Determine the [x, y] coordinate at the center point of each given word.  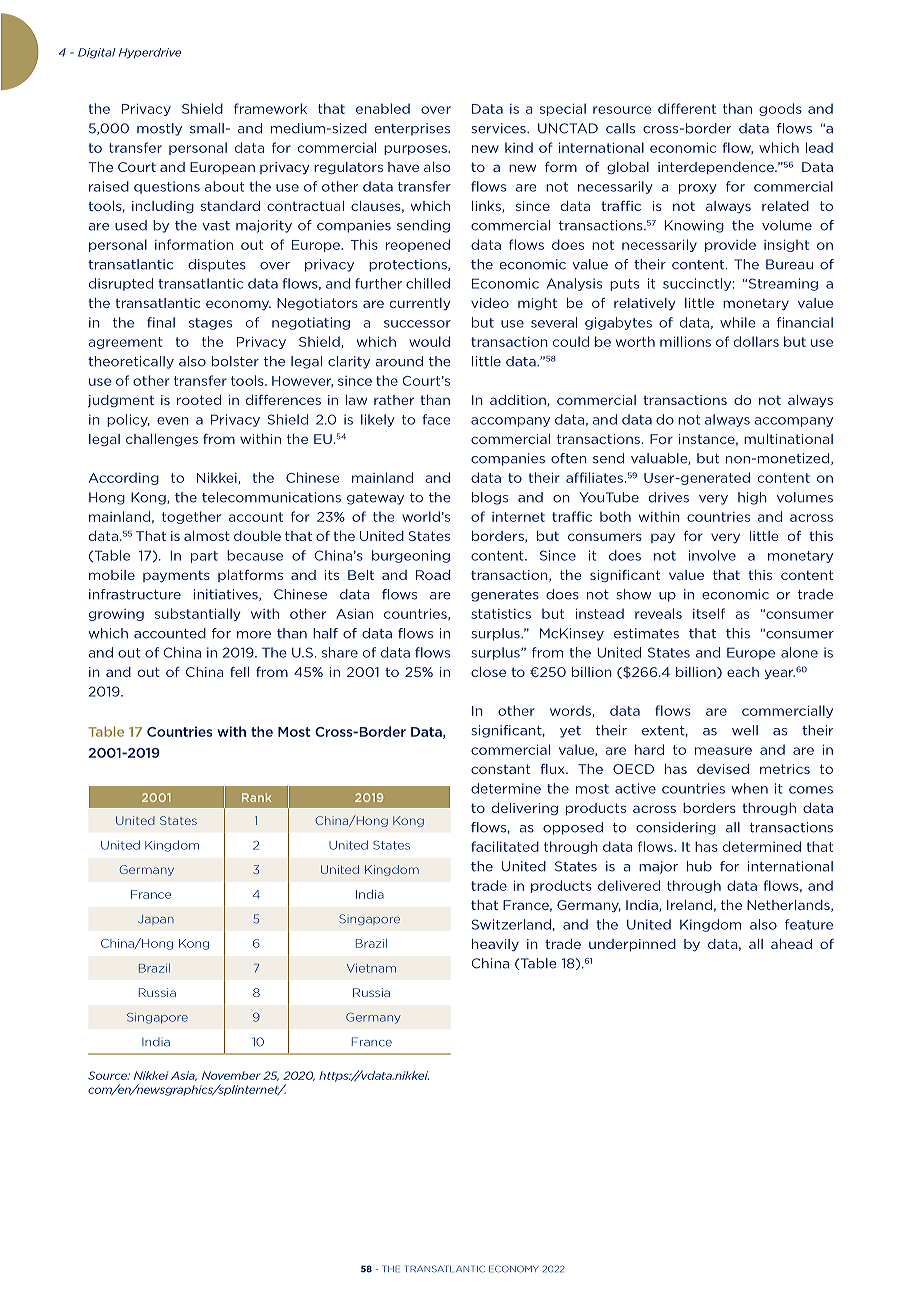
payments [176, 576]
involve [712, 555]
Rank [257, 797]
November [231, 1075]
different [687, 108]
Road [433, 575]
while [738, 322]
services [499, 128]
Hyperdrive [150, 53]
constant [500, 769]
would [429, 341]
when [750, 788]
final [161, 322]
